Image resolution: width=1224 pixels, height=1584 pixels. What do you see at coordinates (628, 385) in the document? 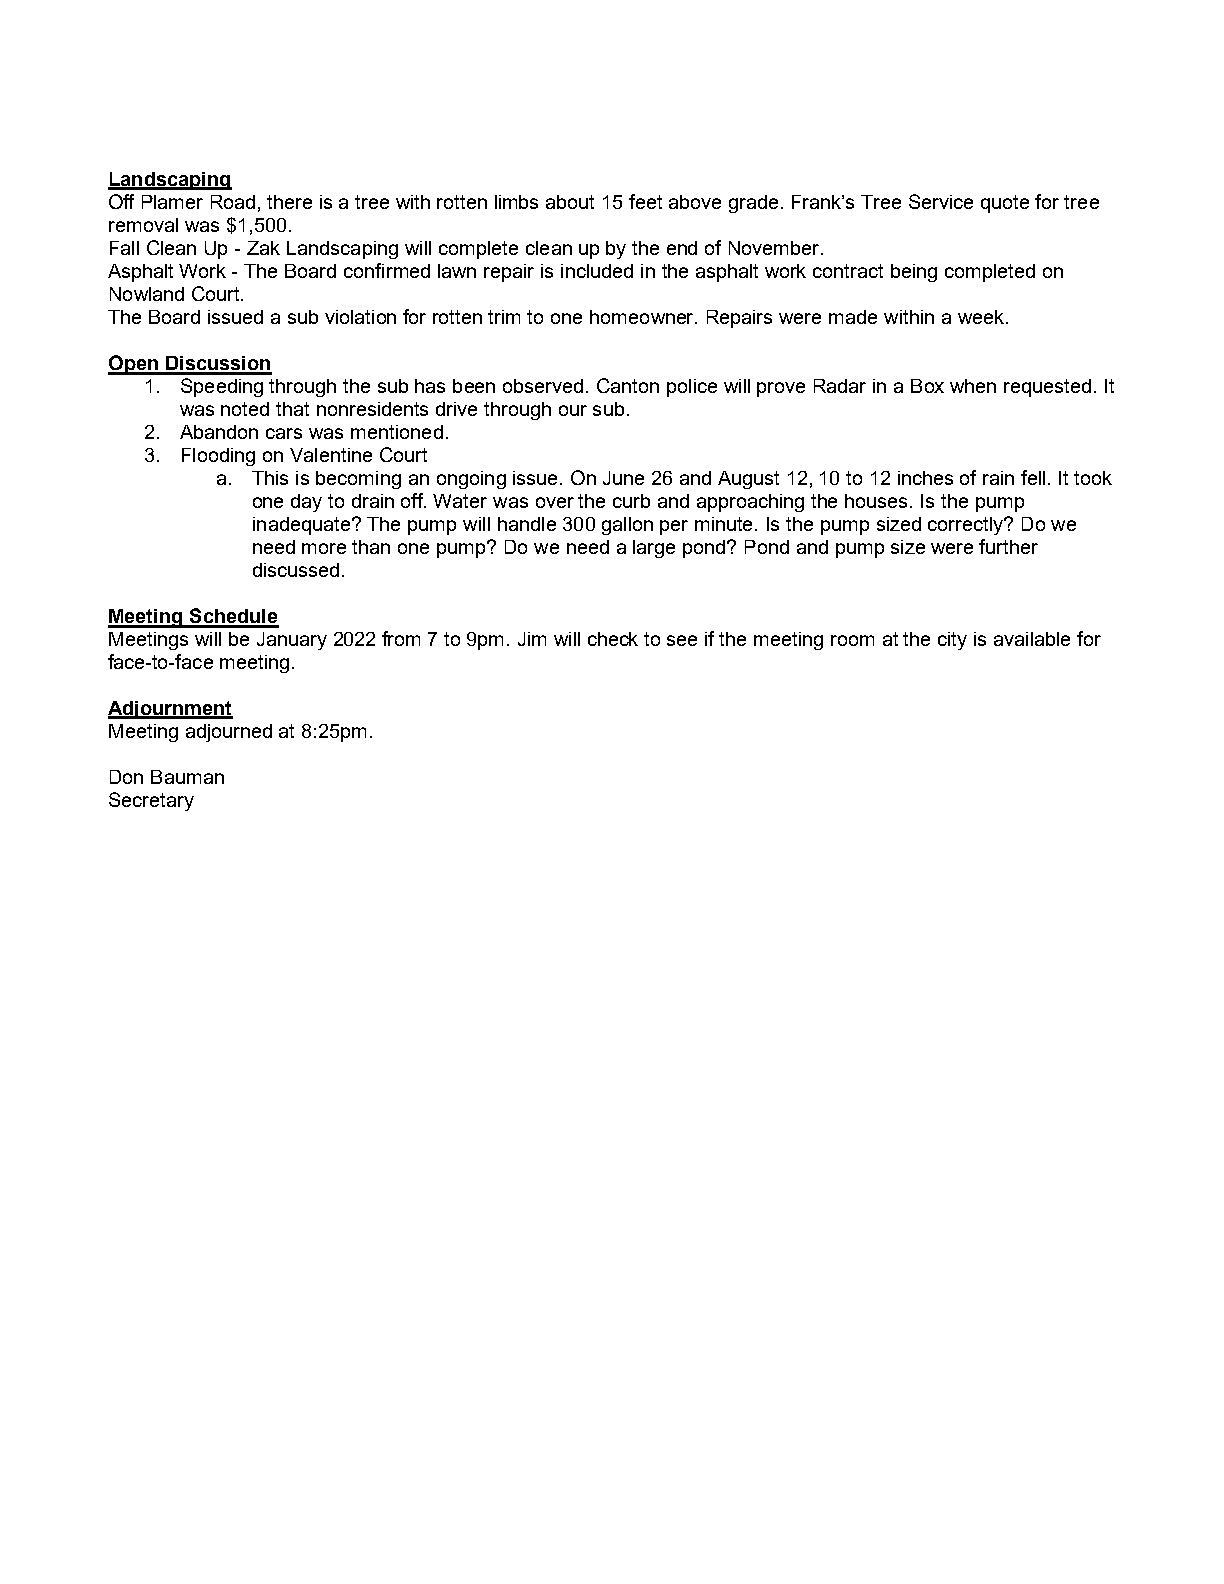
I see `Canton` at bounding box center [628, 385].
